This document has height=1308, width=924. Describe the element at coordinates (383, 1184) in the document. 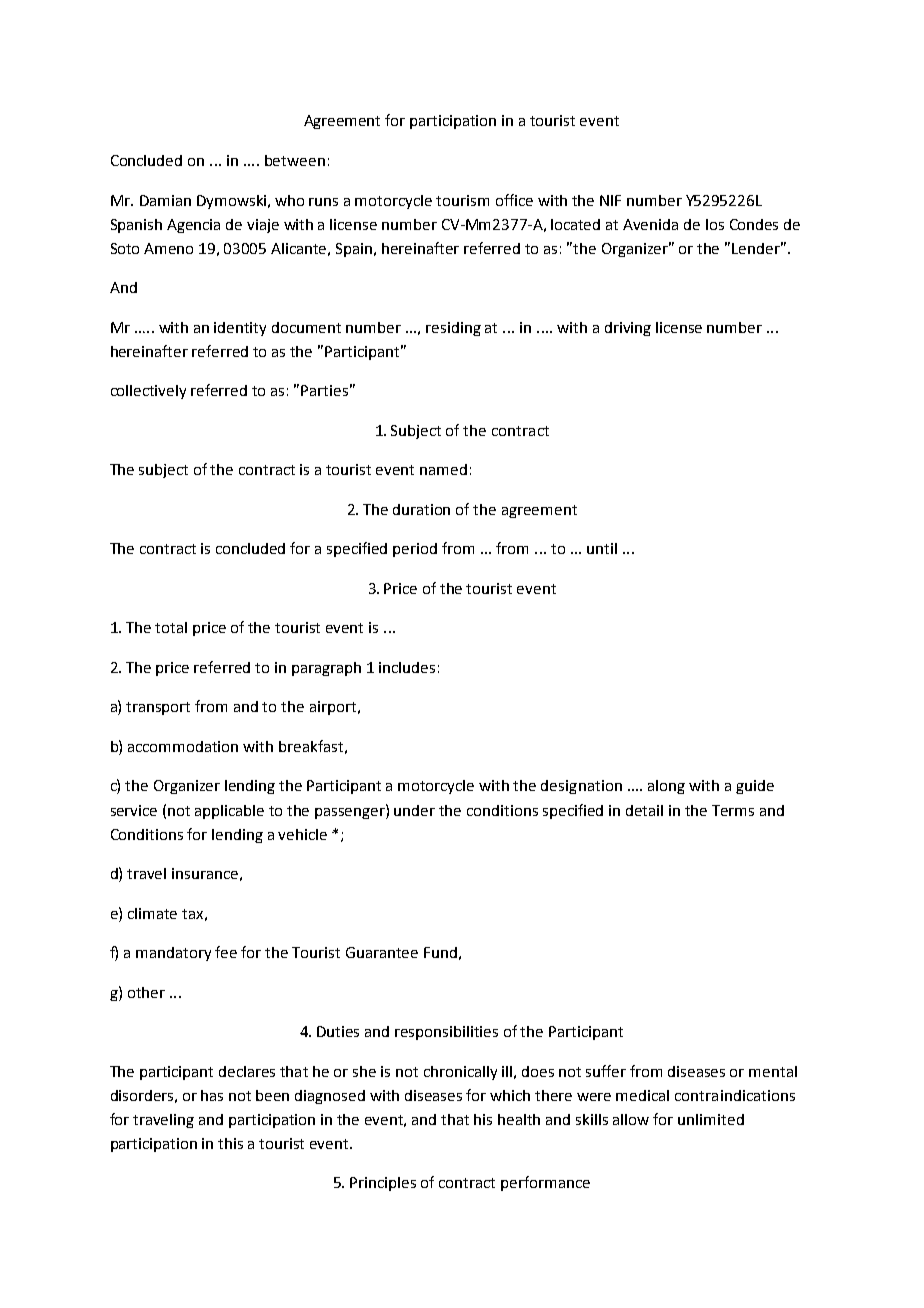

I see `Principles` at that location.
